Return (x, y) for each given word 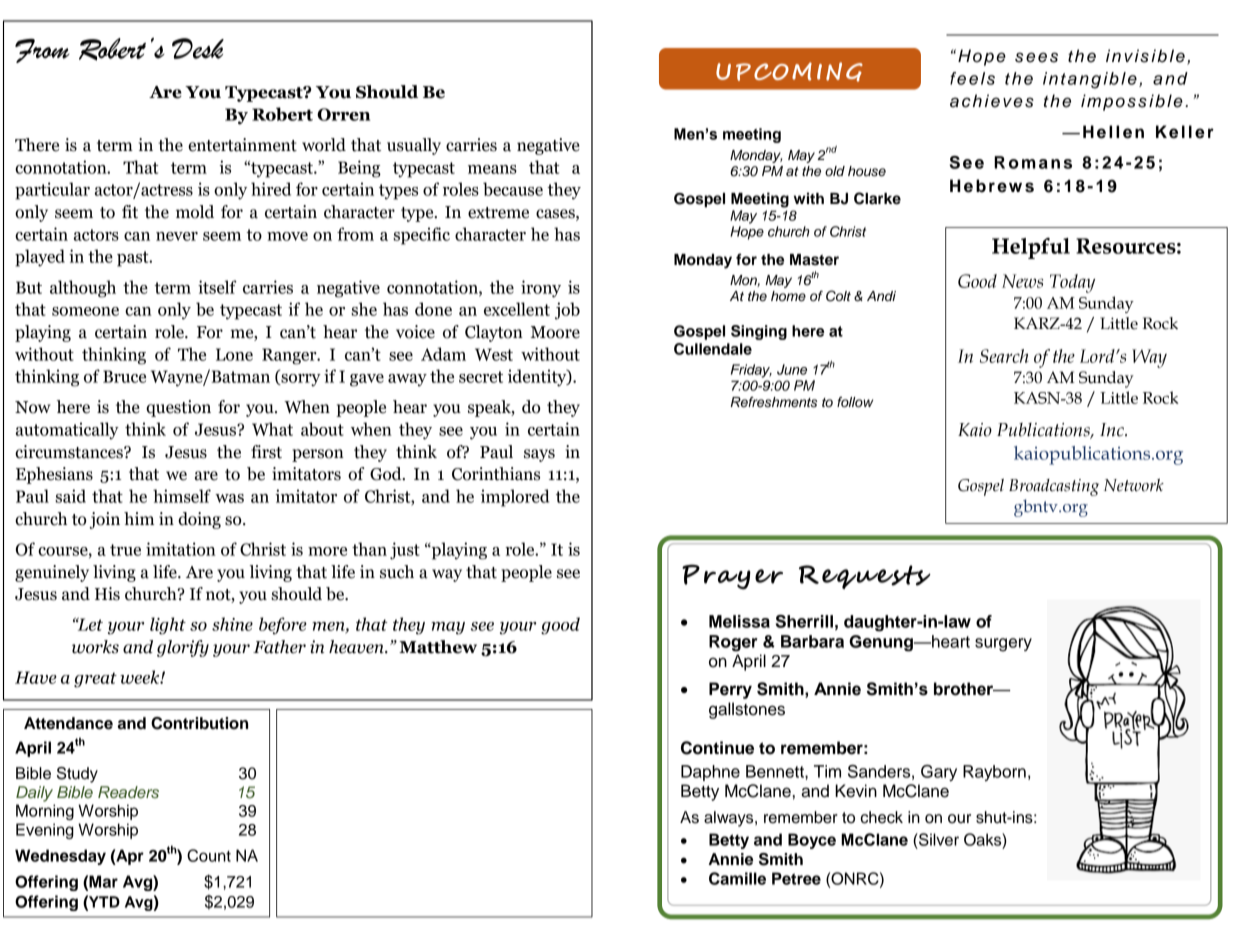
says (539, 455)
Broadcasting (1054, 487)
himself (182, 496)
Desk (198, 48)
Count (209, 855)
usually (414, 146)
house (867, 171)
